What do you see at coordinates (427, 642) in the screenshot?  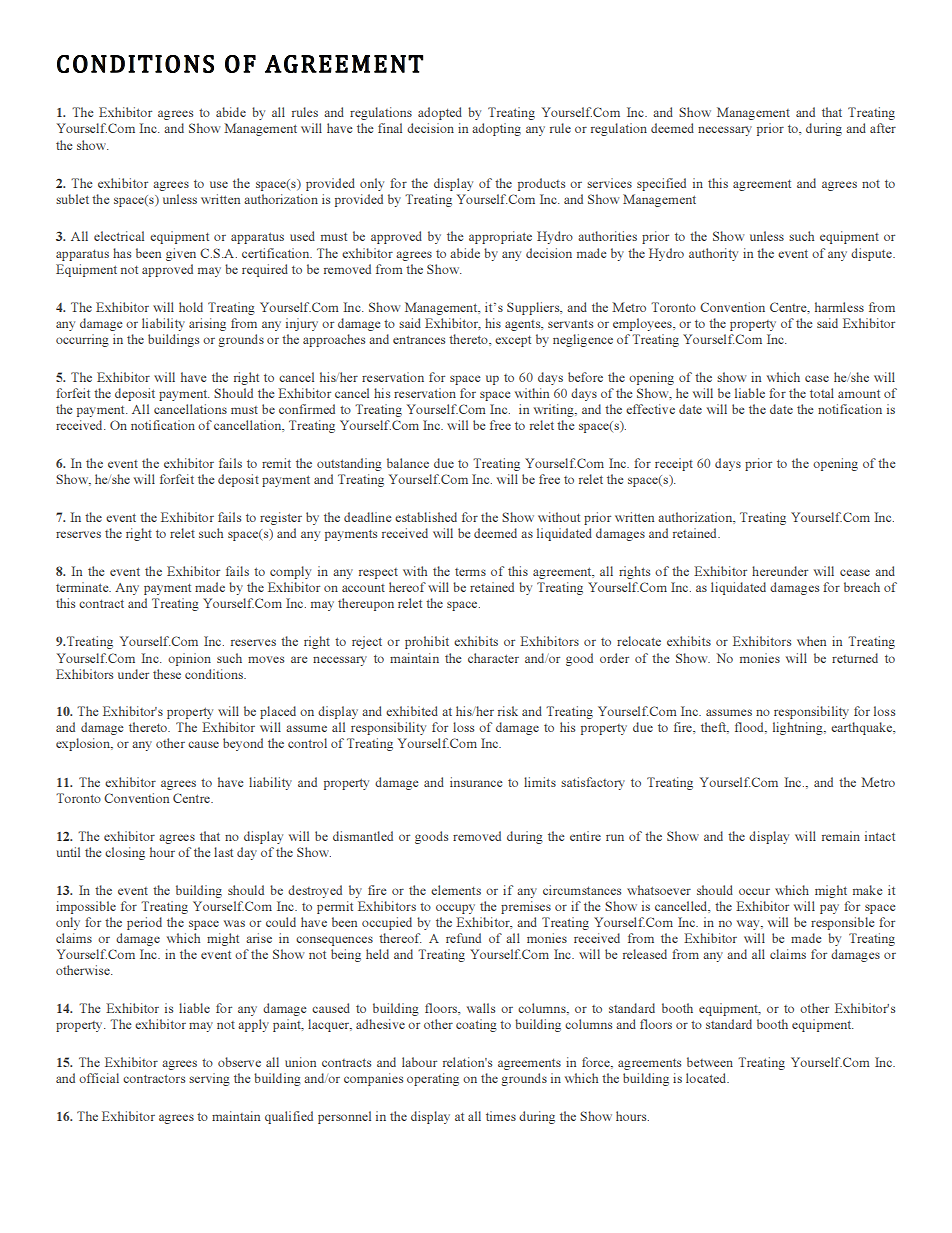 I see `prohibit` at bounding box center [427, 642].
